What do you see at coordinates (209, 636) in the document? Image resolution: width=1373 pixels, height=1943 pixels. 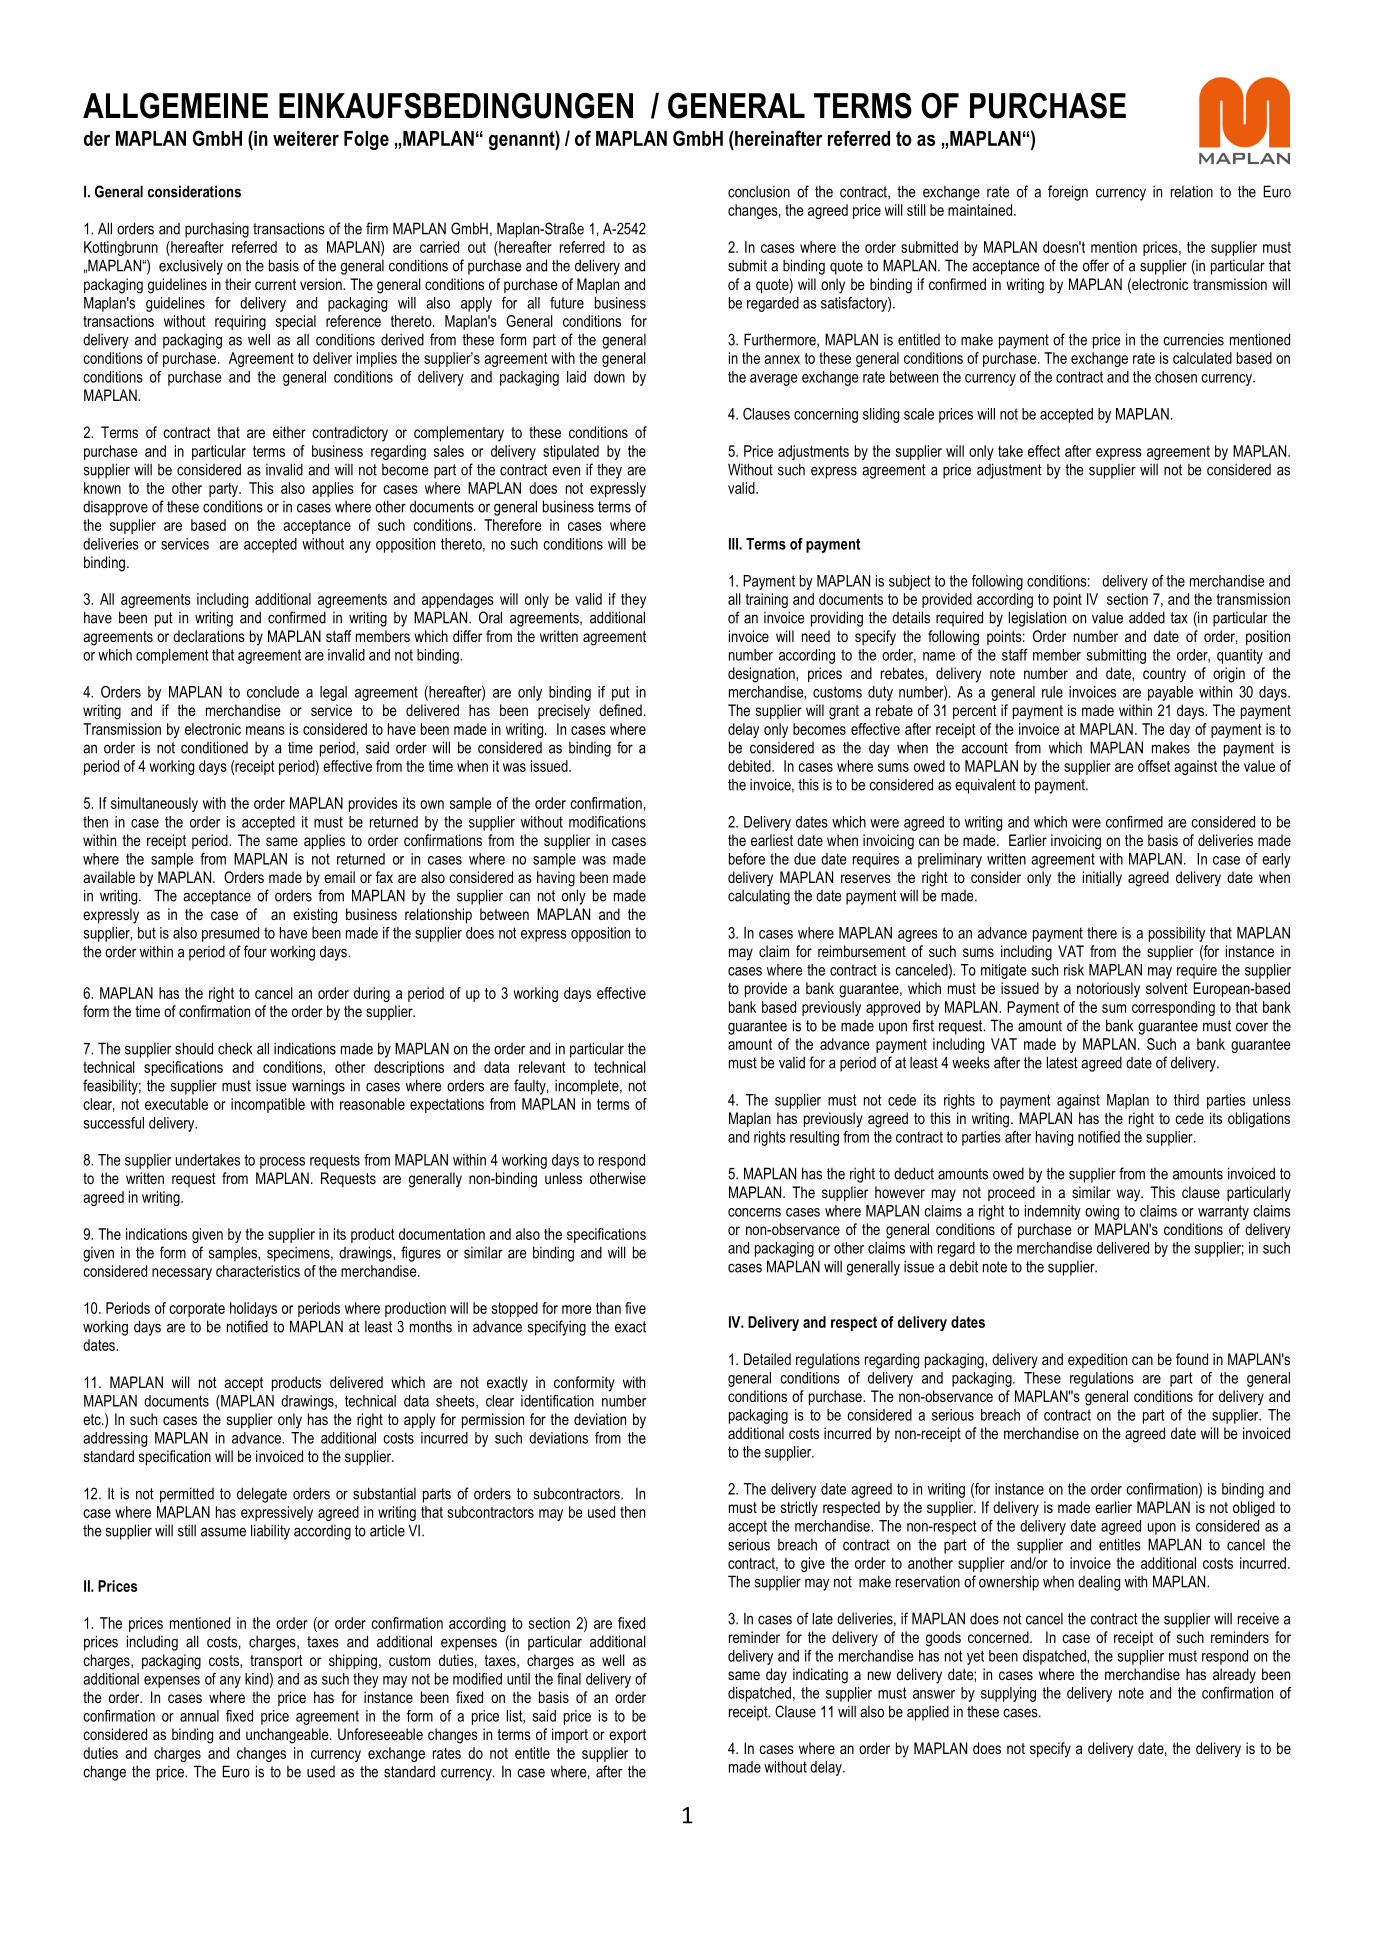 I see `declarations` at bounding box center [209, 636].
